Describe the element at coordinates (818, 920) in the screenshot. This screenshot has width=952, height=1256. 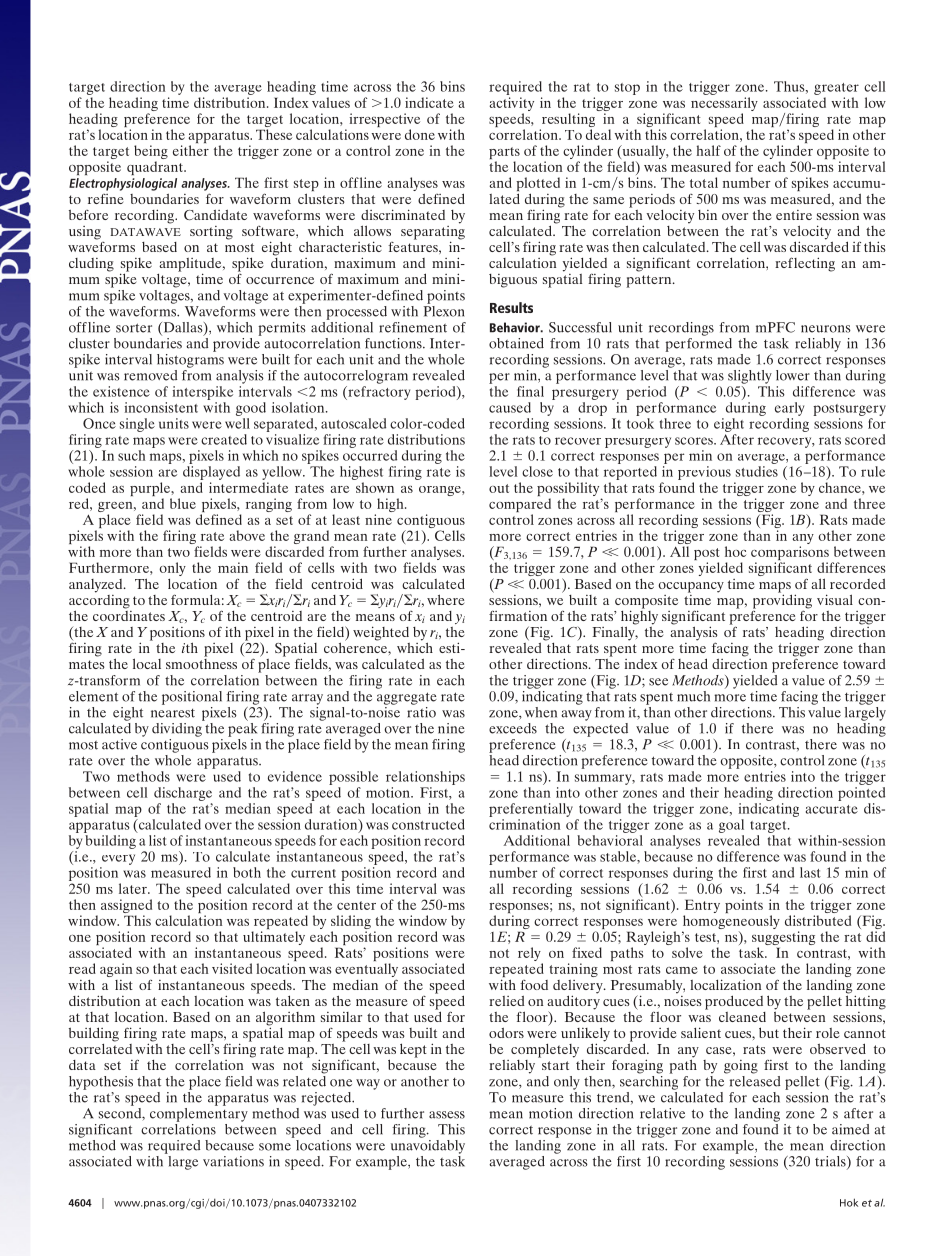
I see `distributed` at that location.
